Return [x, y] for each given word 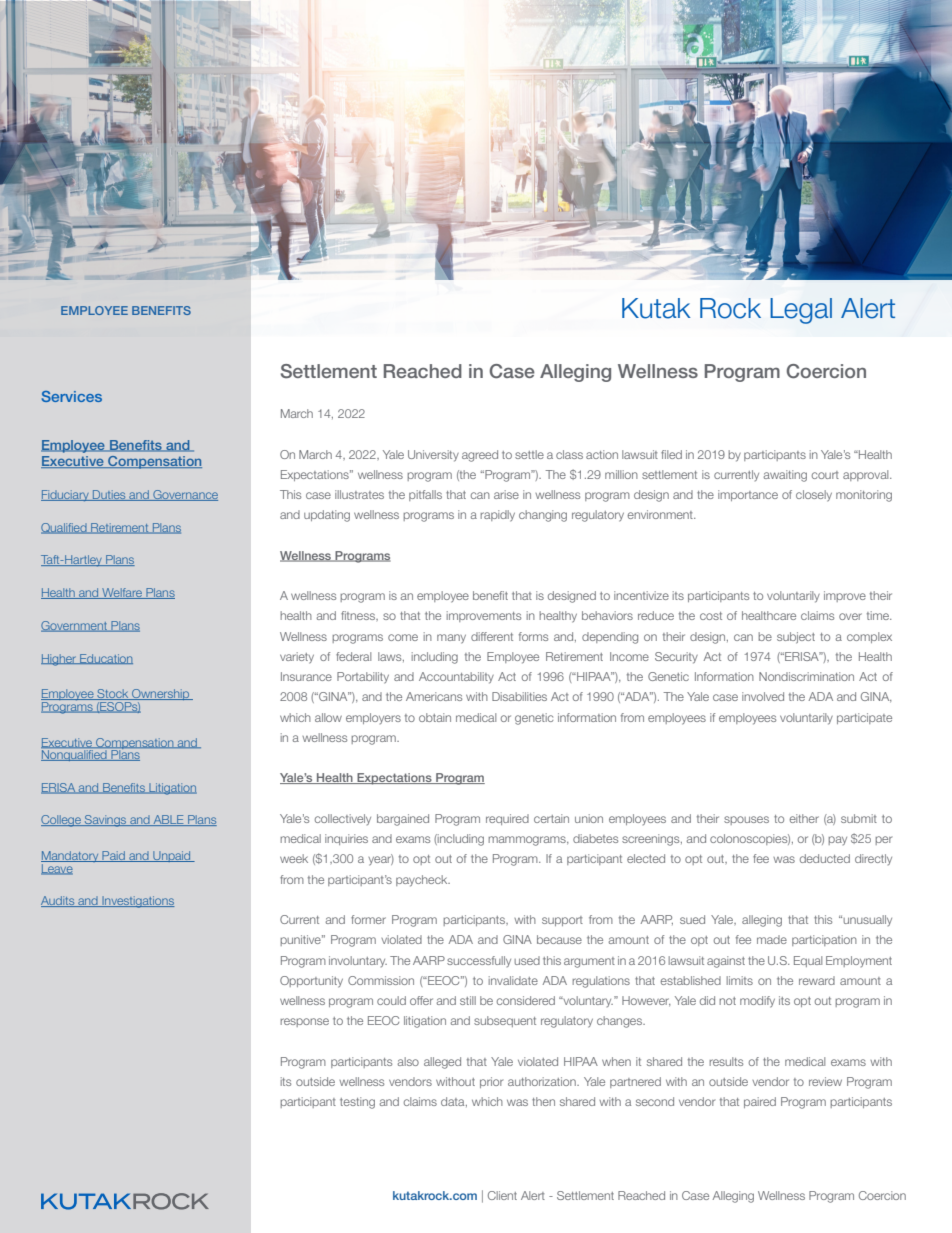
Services [72, 396]
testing [357, 1103]
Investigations [137, 902]
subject [796, 638]
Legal [801, 311]
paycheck [423, 881]
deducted [825, 858]
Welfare [122, 593]
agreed [480, 456]
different [492, 636]
